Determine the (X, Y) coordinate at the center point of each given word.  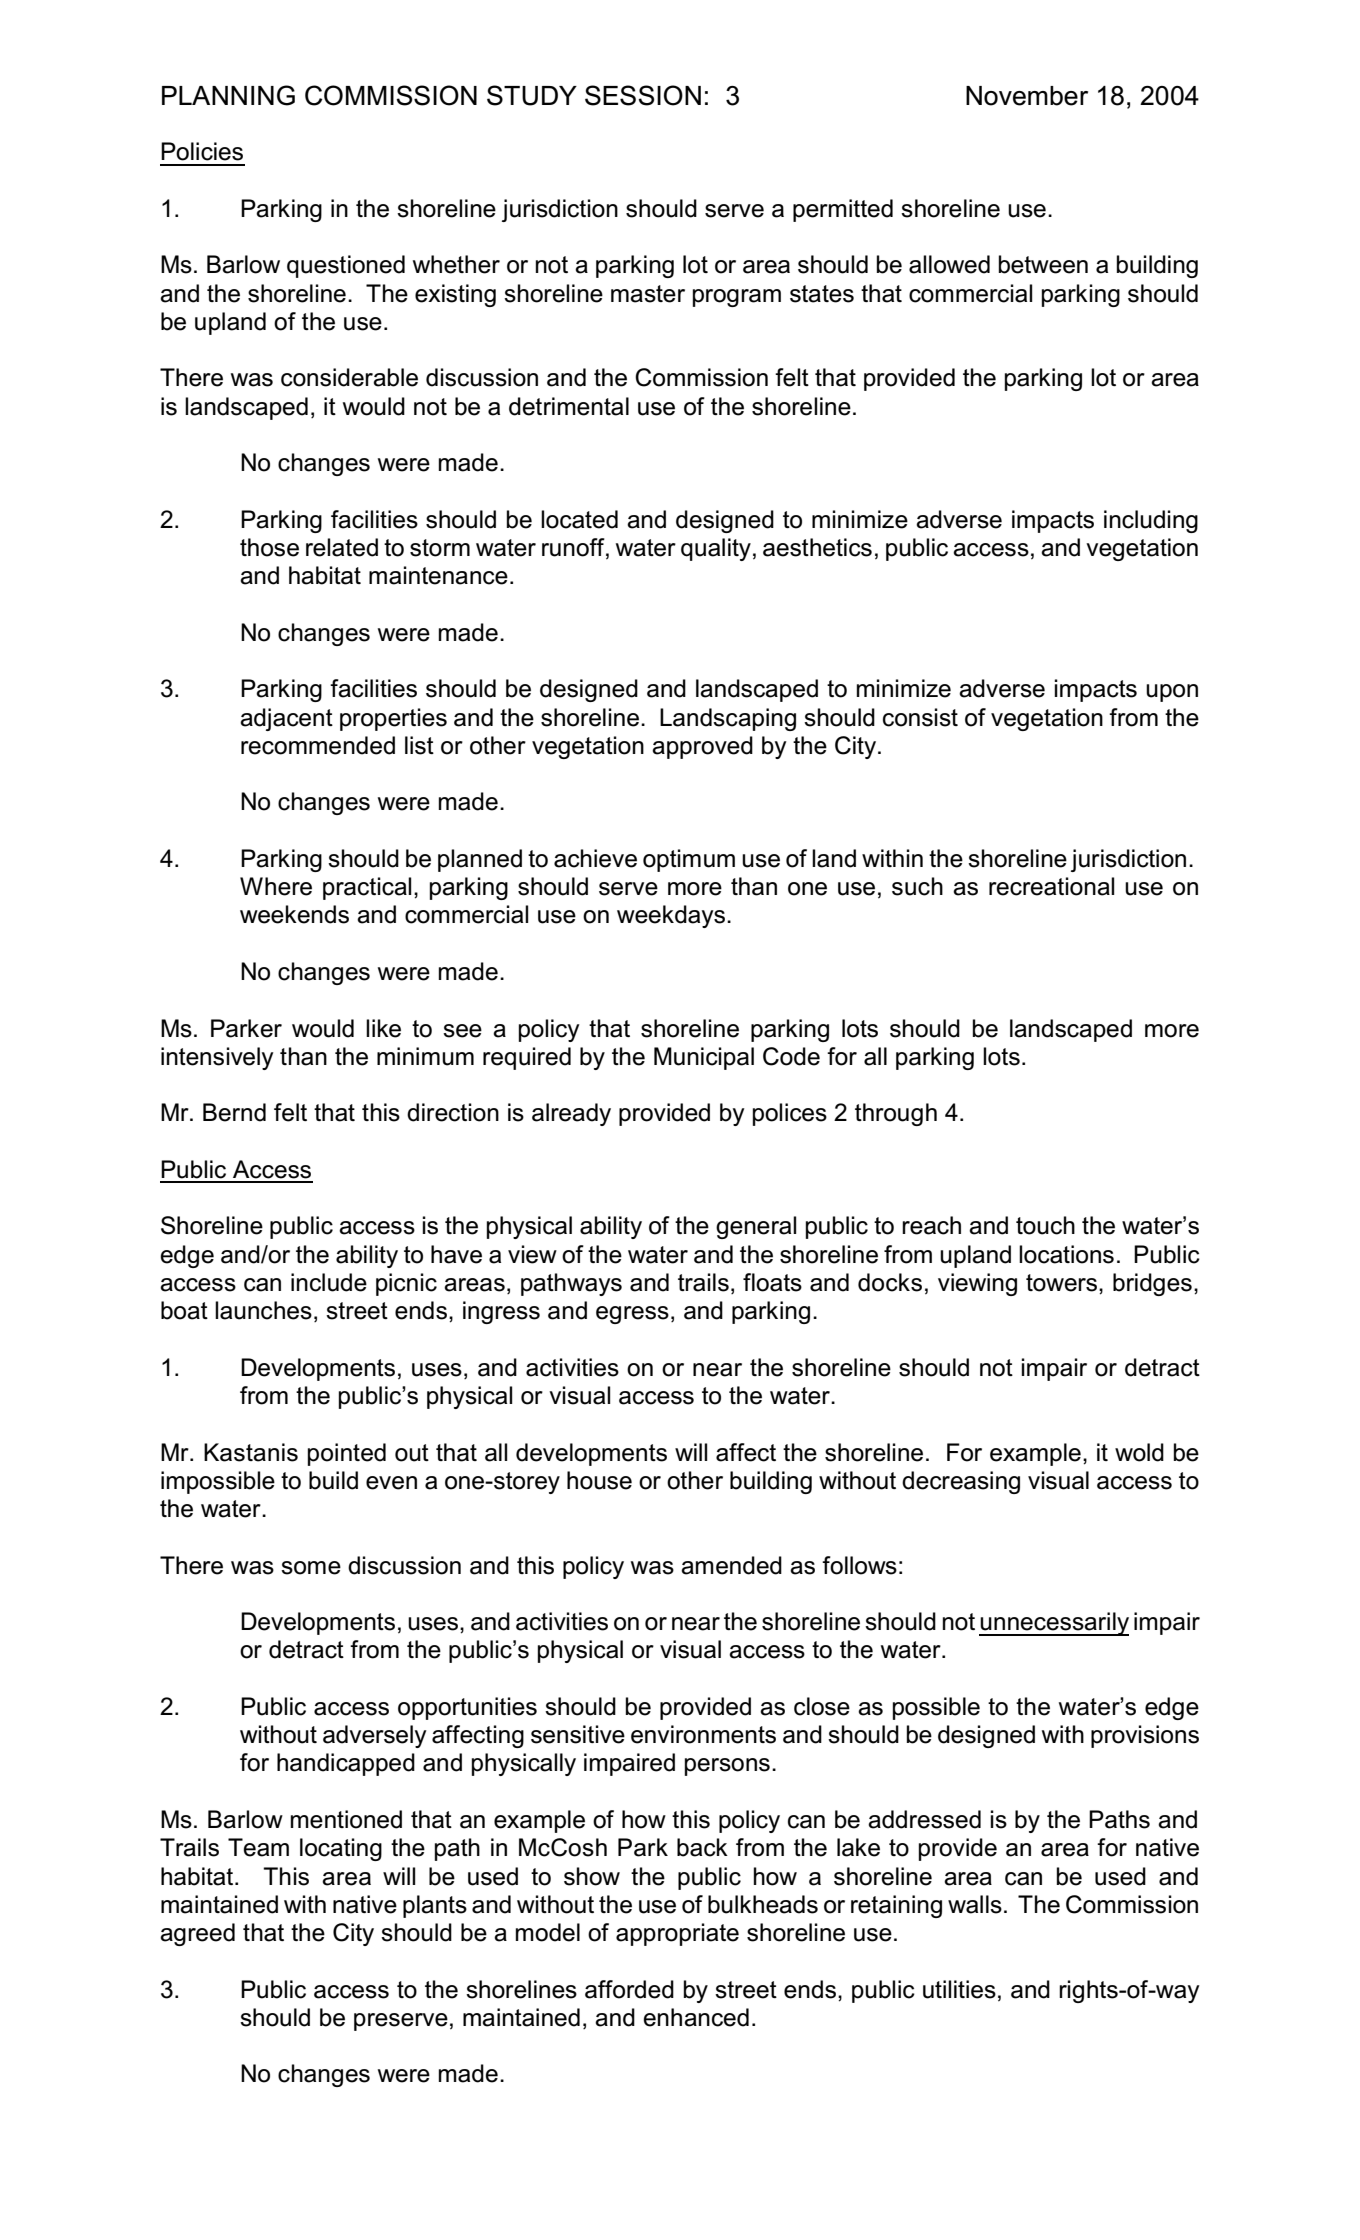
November (1027, 96)
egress (632, 1315)
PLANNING (228, 95)
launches (263, 1310)
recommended (318, 745)
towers (1063, 1283)
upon (1172, 693)
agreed (197, 1934)
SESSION (643, 95)
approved (702, 747)
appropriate (677, 1934)
